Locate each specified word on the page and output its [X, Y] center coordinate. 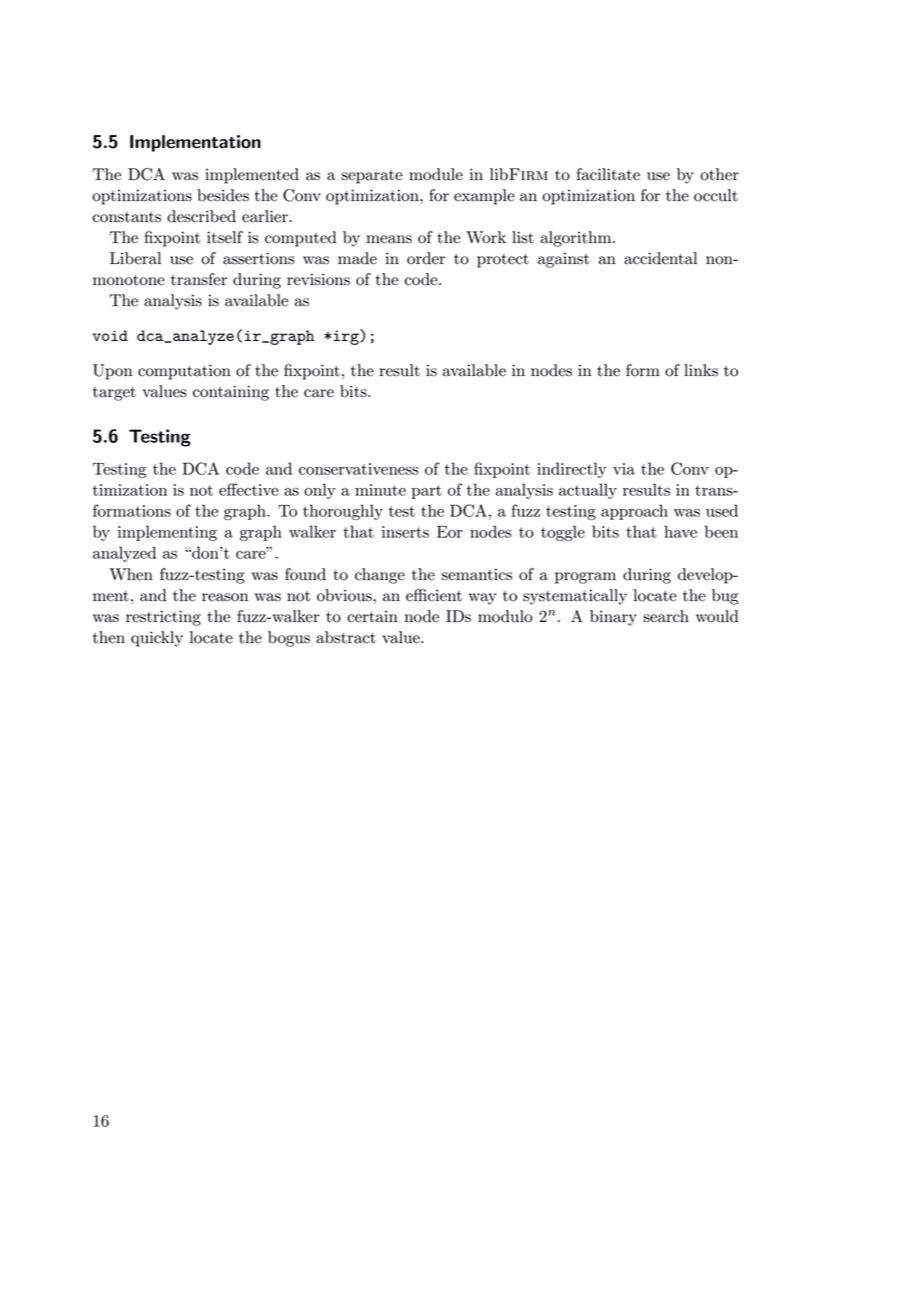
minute [380, 490]
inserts [405, 532]
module [436, 174]
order [426, 258]
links [701, 370]
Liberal [135, 258]
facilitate [608, 174]
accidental [660, 258]
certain [372, 616]
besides [223, 195]
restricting [163, 618]
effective [249, 489]
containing [231, 393]
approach [634, 512]
